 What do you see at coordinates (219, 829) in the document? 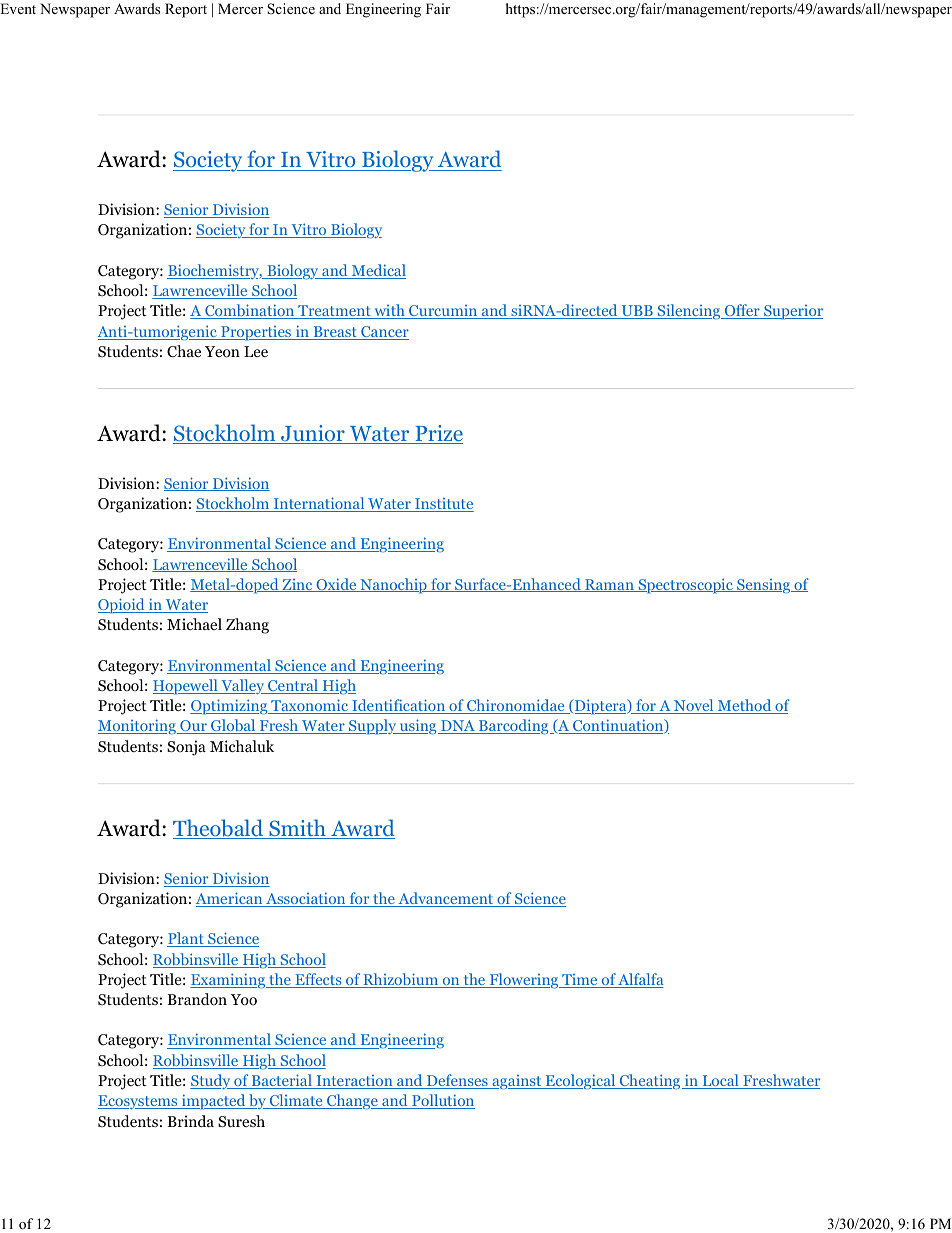
I see `Theobald` at bounding box center [219, 829].
